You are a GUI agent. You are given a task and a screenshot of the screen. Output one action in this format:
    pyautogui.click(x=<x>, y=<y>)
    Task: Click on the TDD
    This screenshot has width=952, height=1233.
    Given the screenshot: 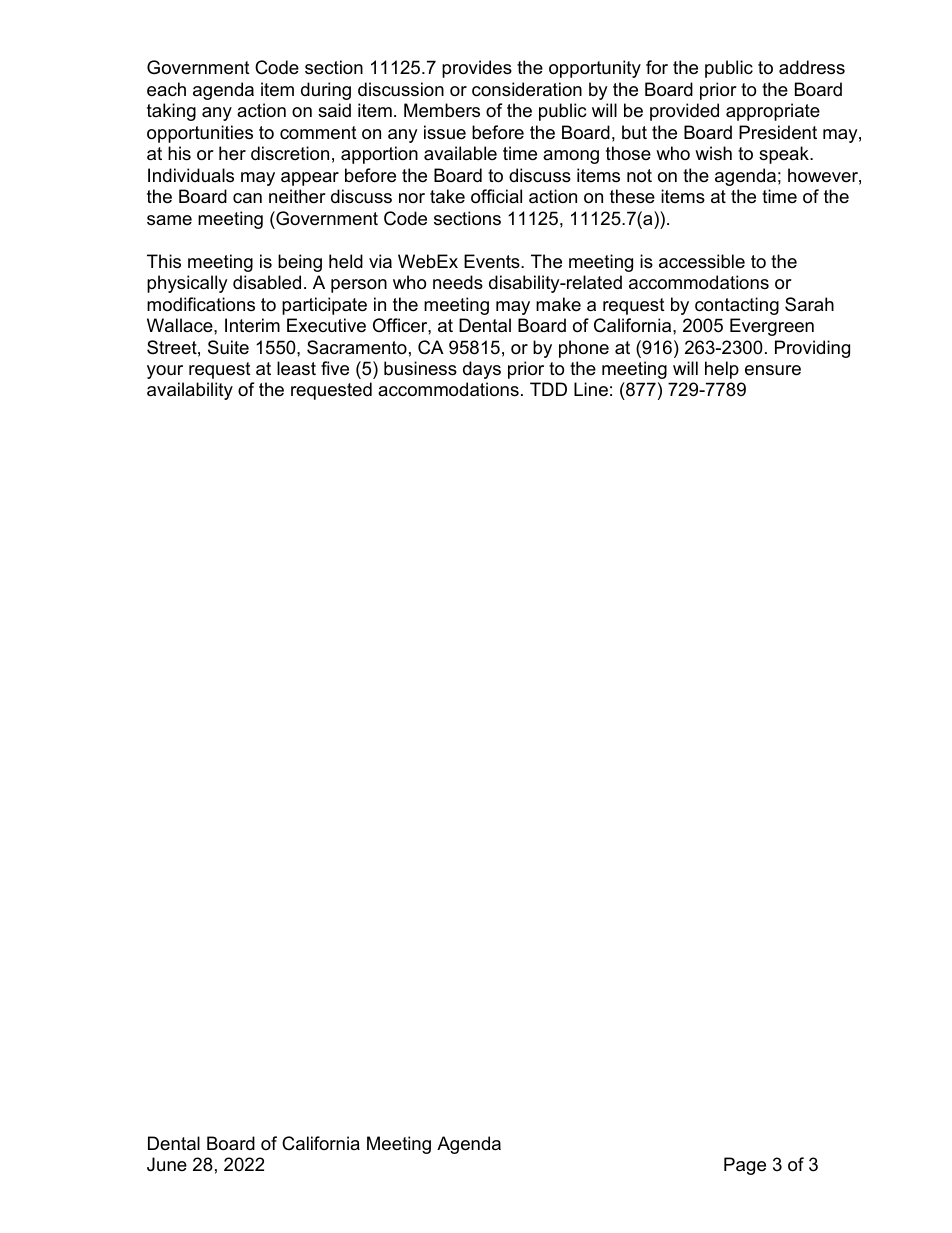 What is the action you would take?
    pyautogui.click(x=548, y=389)
